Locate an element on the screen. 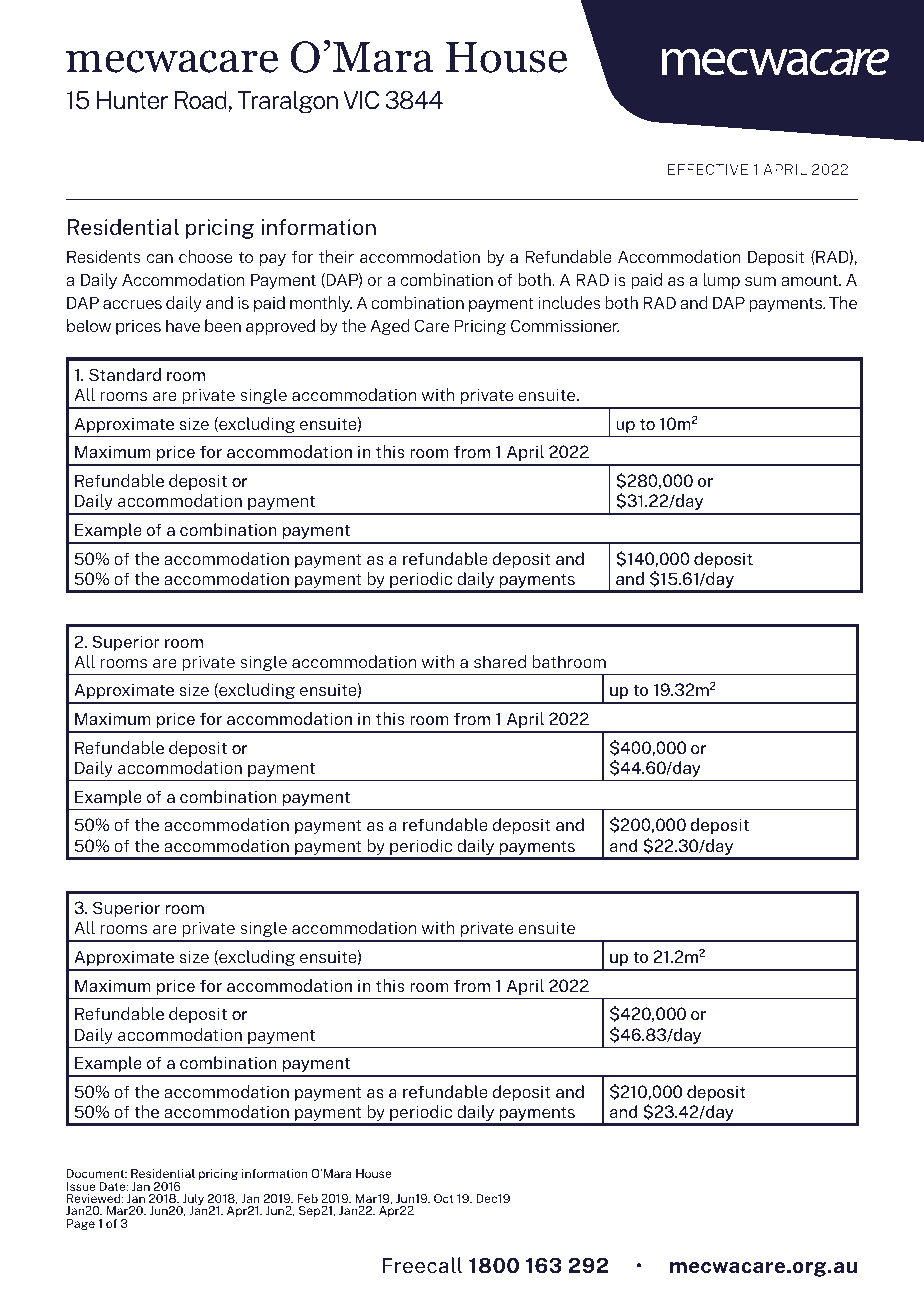 This screenshot has width=924, height=1308. Standard is located at coordinates (125, 374).
